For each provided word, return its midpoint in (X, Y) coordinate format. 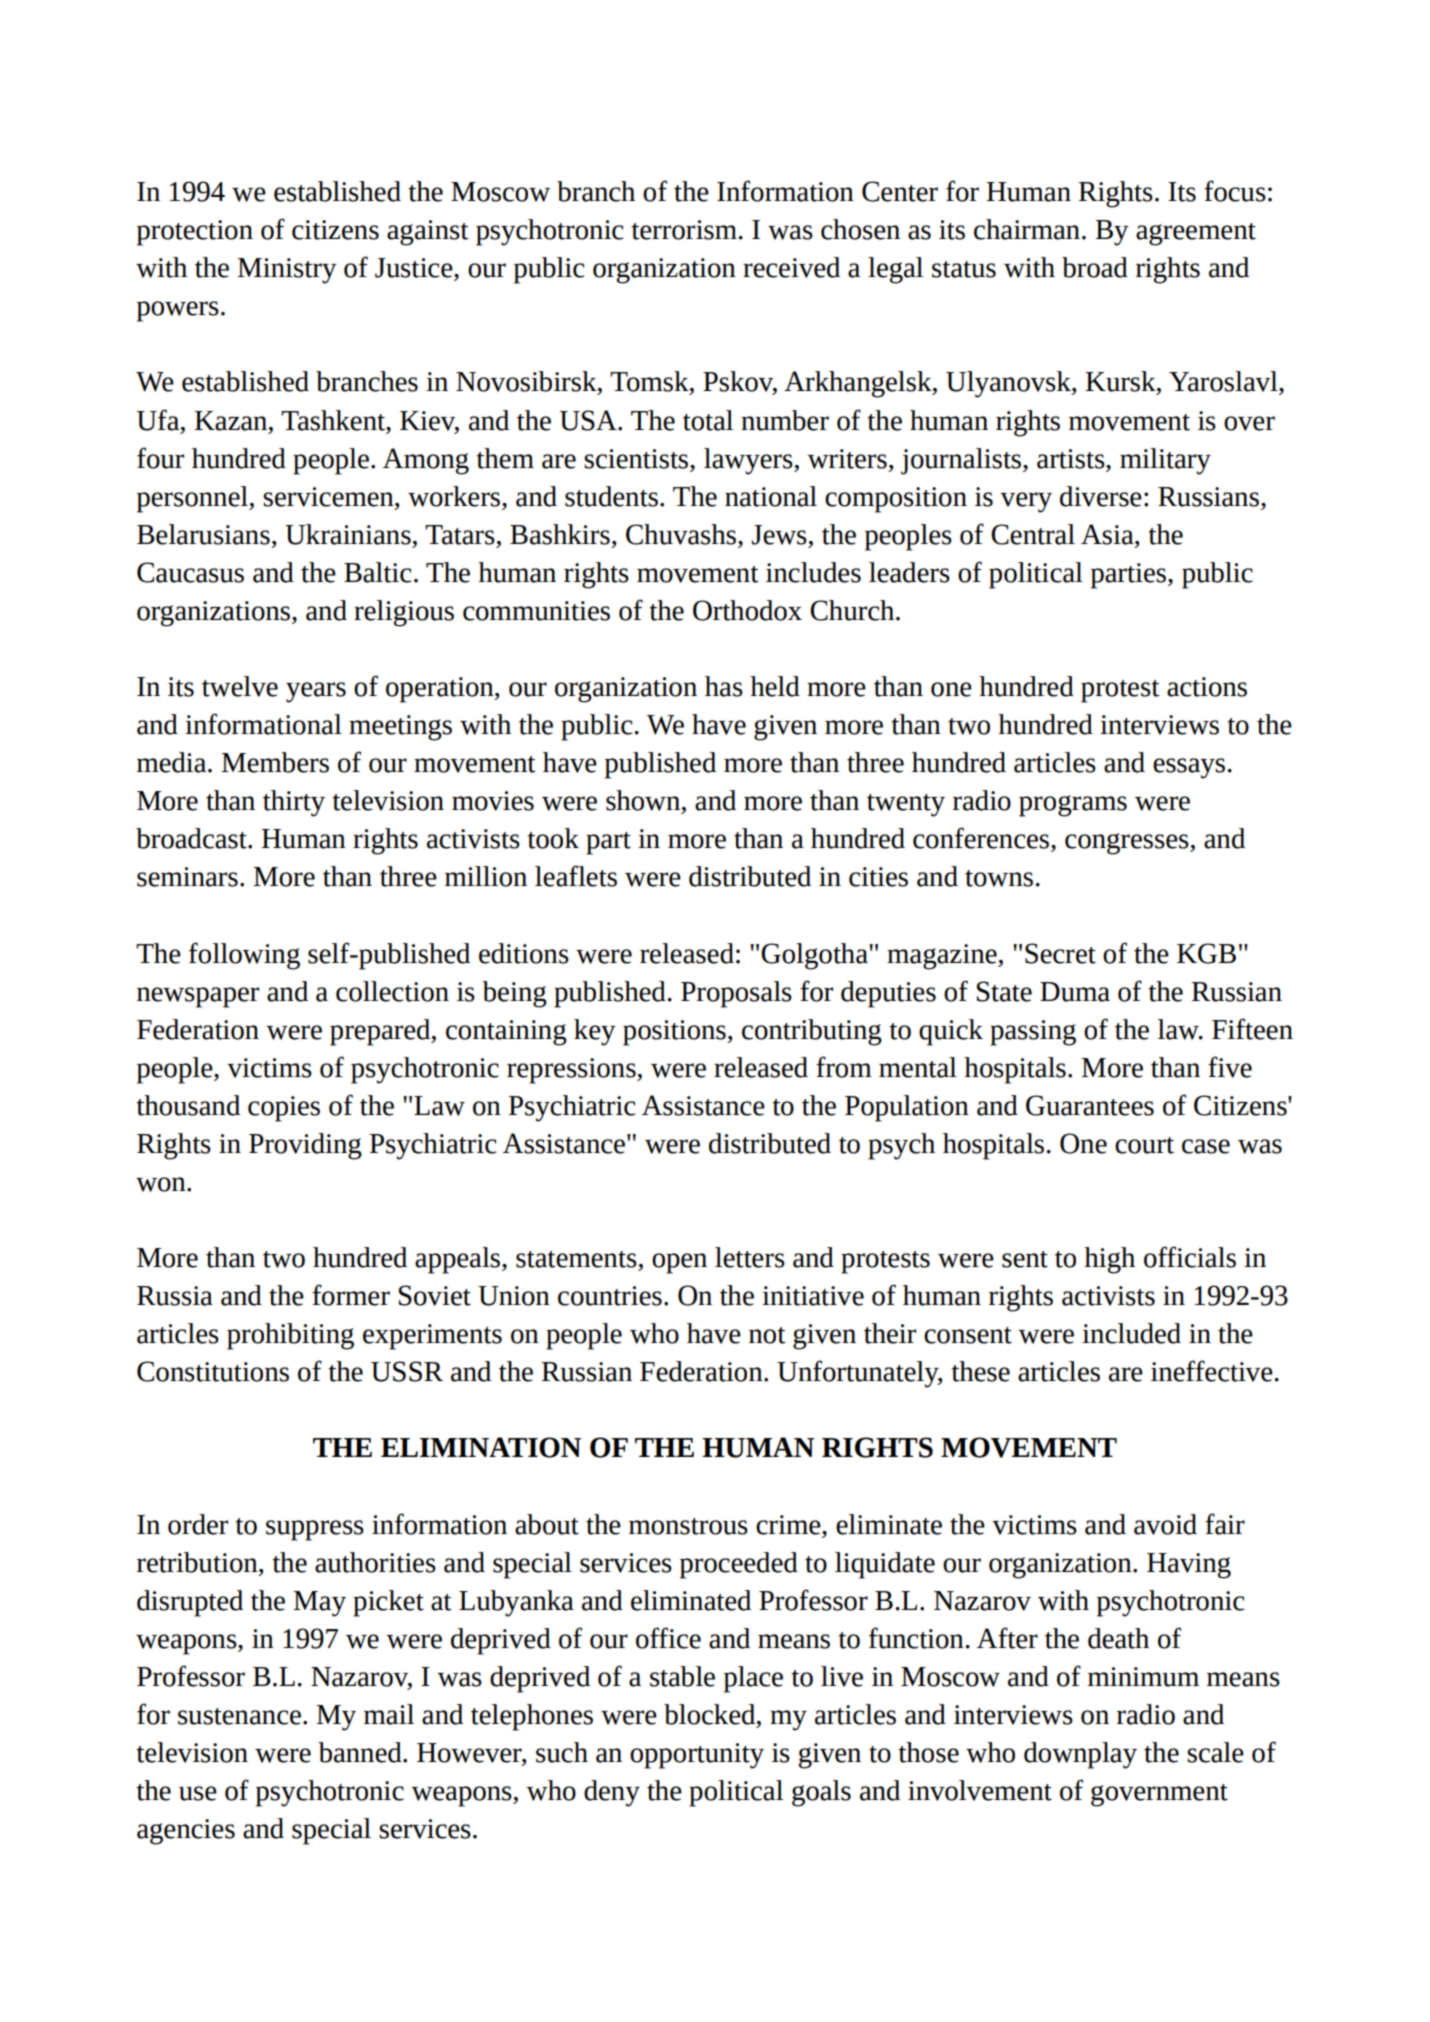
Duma (1075, 992)
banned (361, 1752)
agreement (1196, 234)
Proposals (736, 994)
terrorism (684, 230)
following (244, 956)
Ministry (287, 271)
